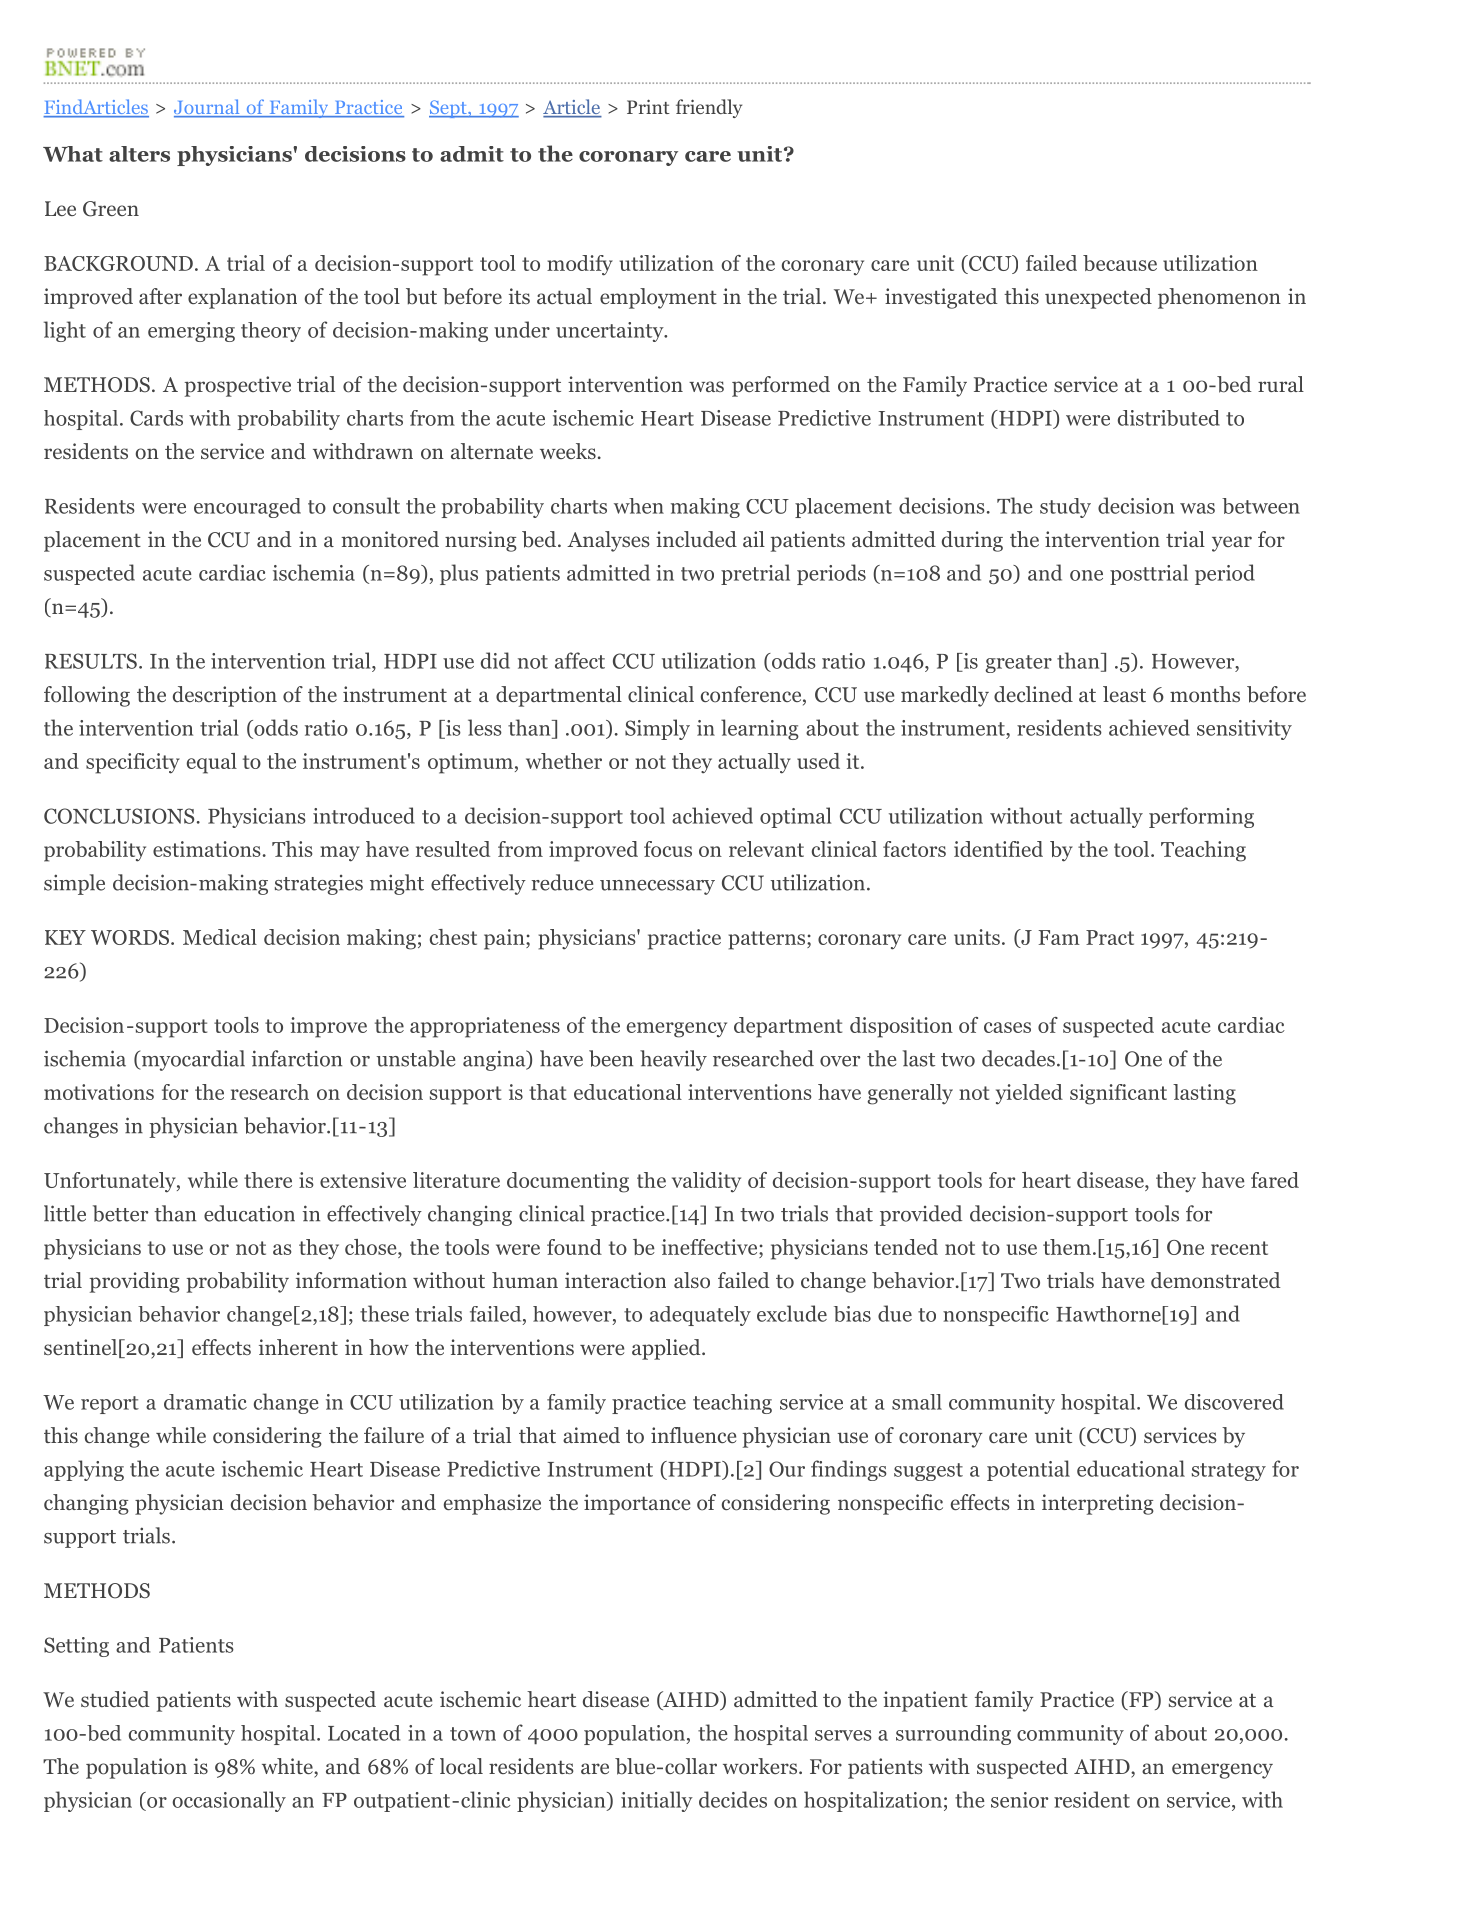 The width and height of the screenshot is (1481, 1917). What do you see at coordinates (220, 937) in the screenshot?
I see `Medical` at bounding box center [220, 937].
